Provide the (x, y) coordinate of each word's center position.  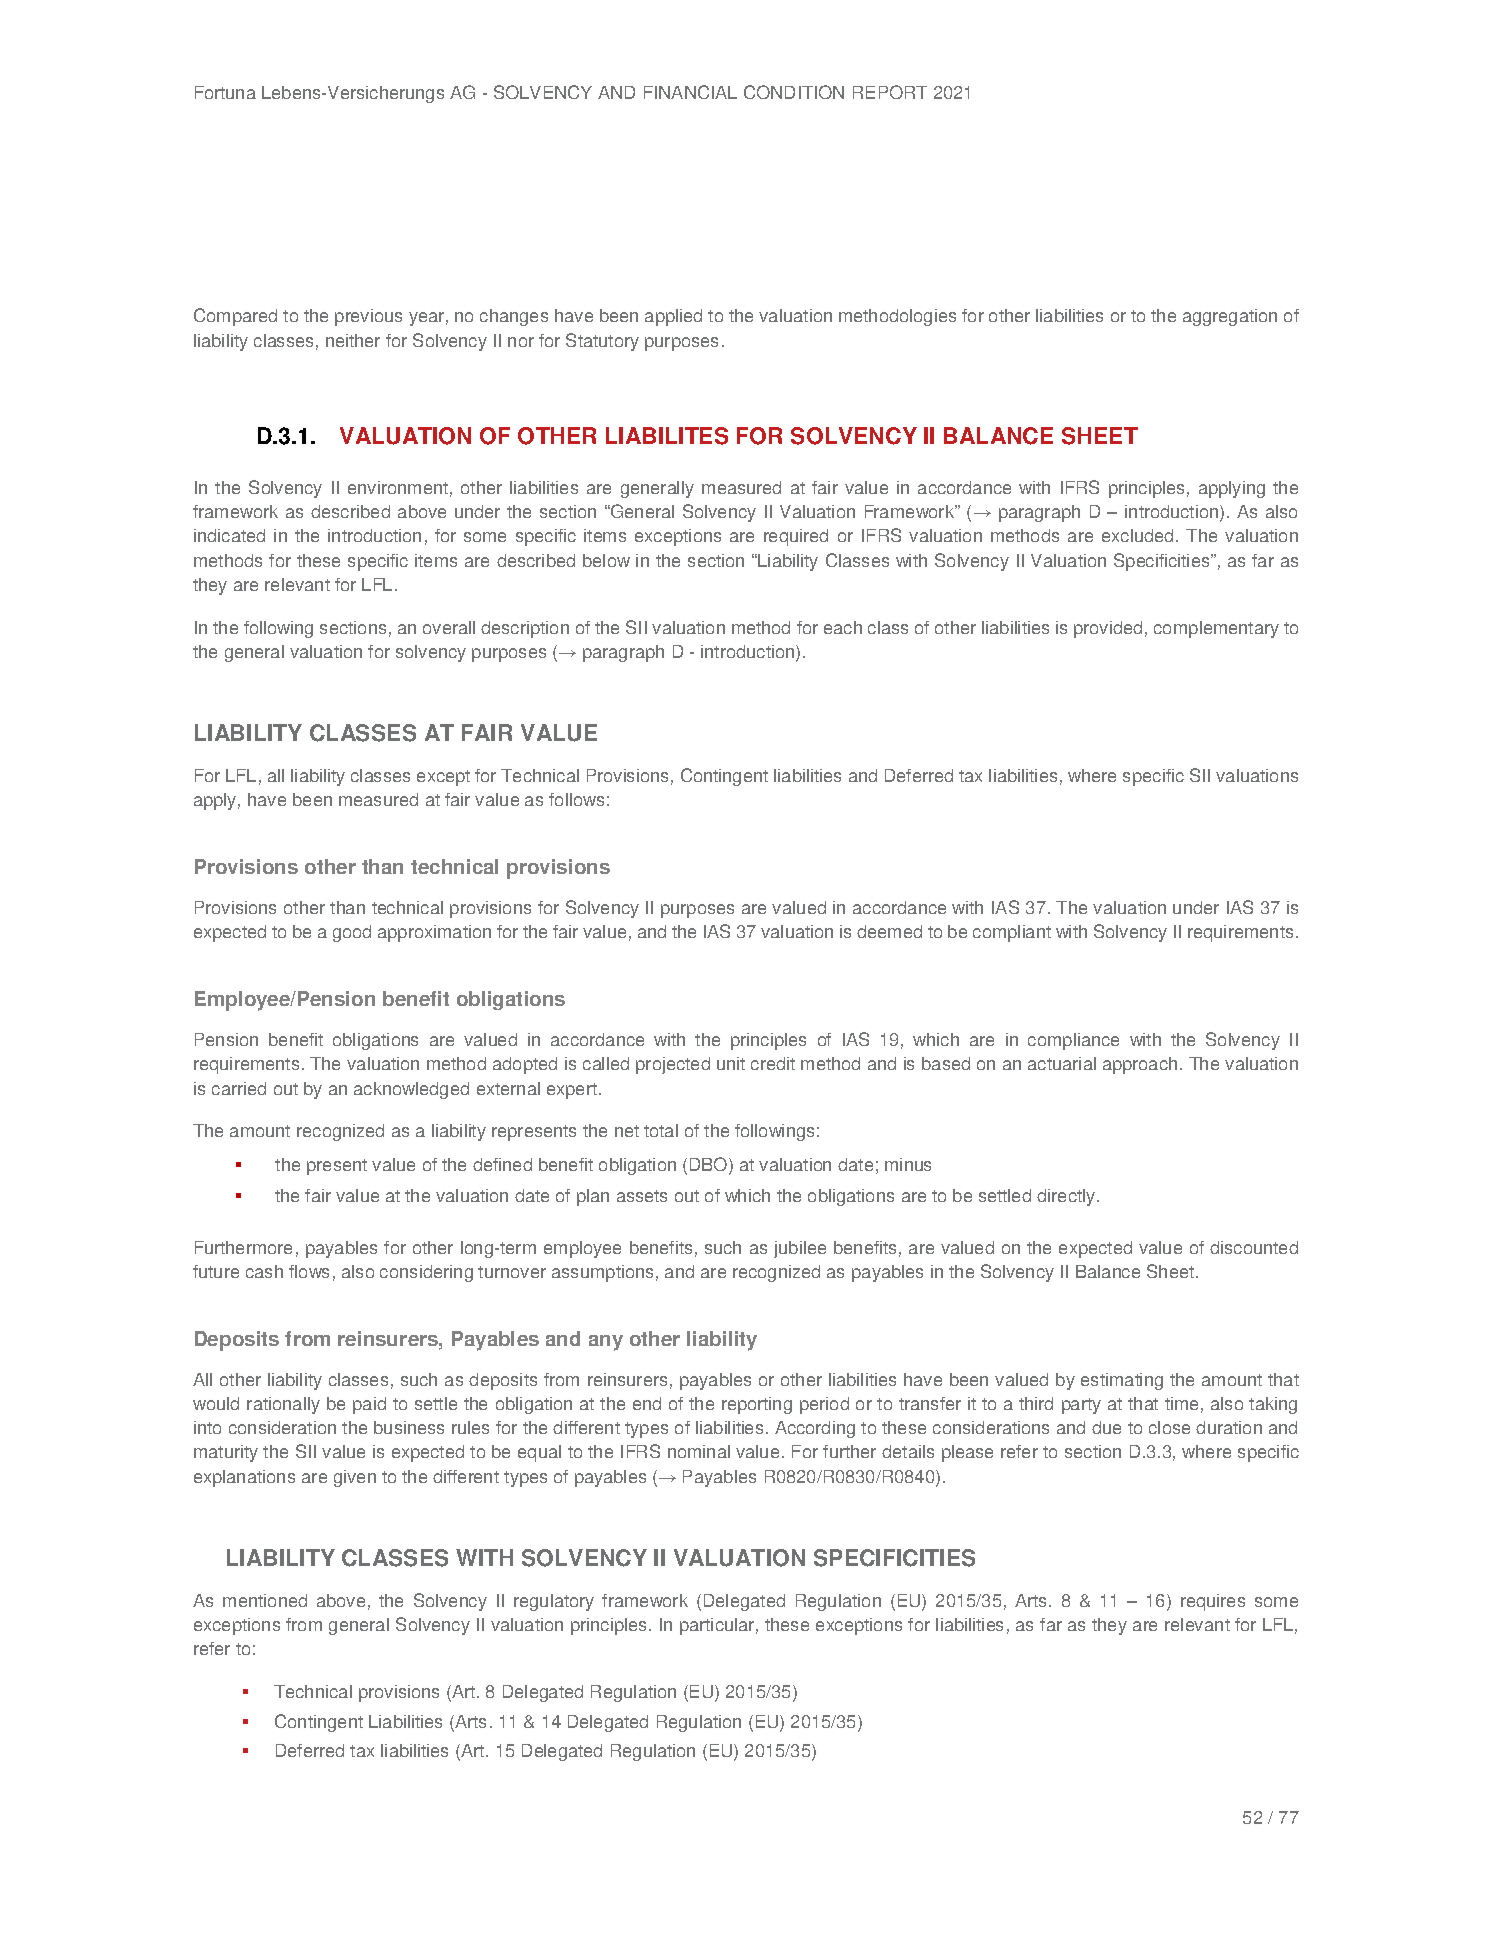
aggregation (1230, 317)
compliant (1012, 933)
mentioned (265, 1600)
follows (576, 799)
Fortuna (225, 92)
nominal (699, 1451)
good (352, 933)
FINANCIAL (690, 92)
